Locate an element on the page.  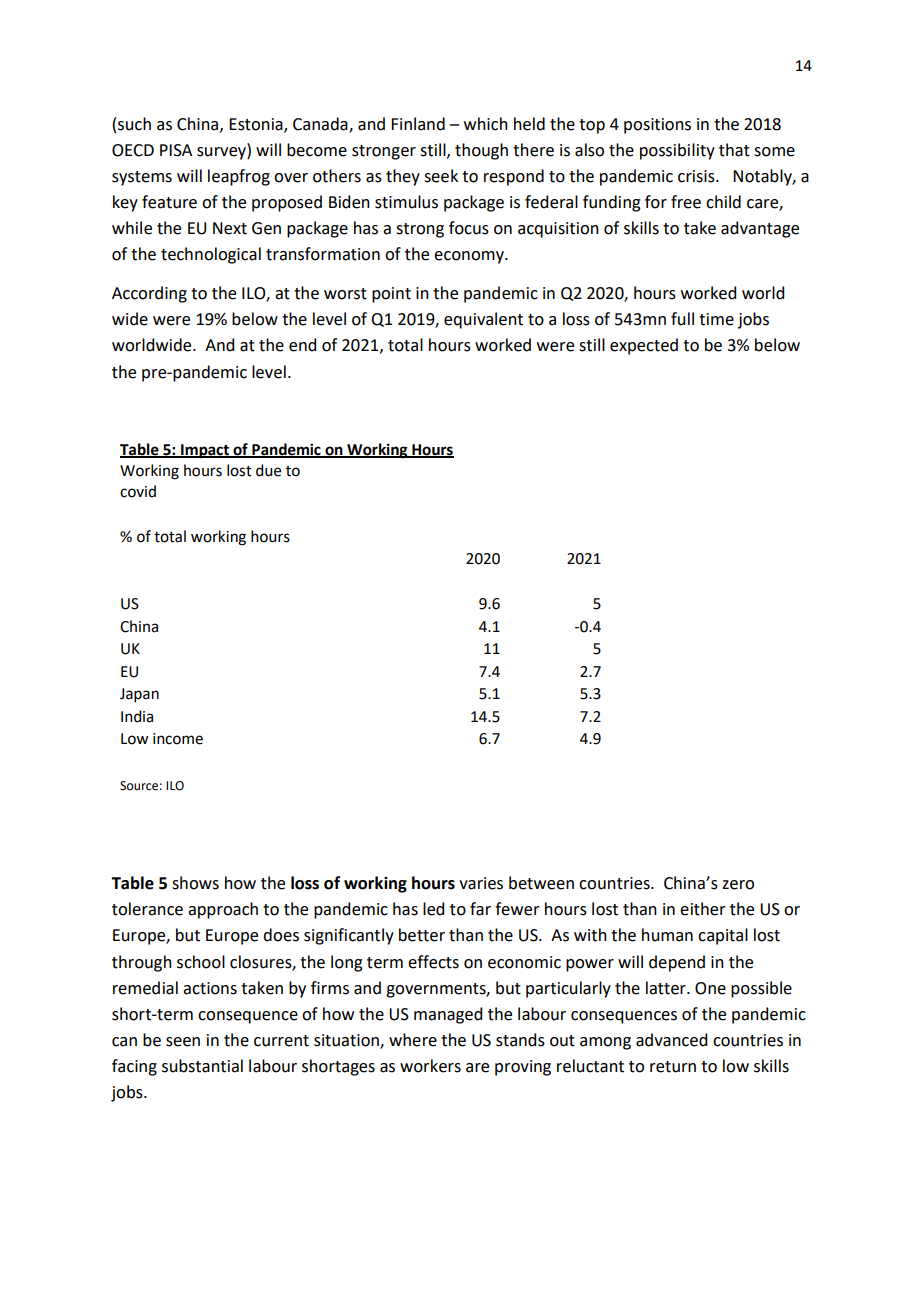
time is located at coordinates (716, 319).
